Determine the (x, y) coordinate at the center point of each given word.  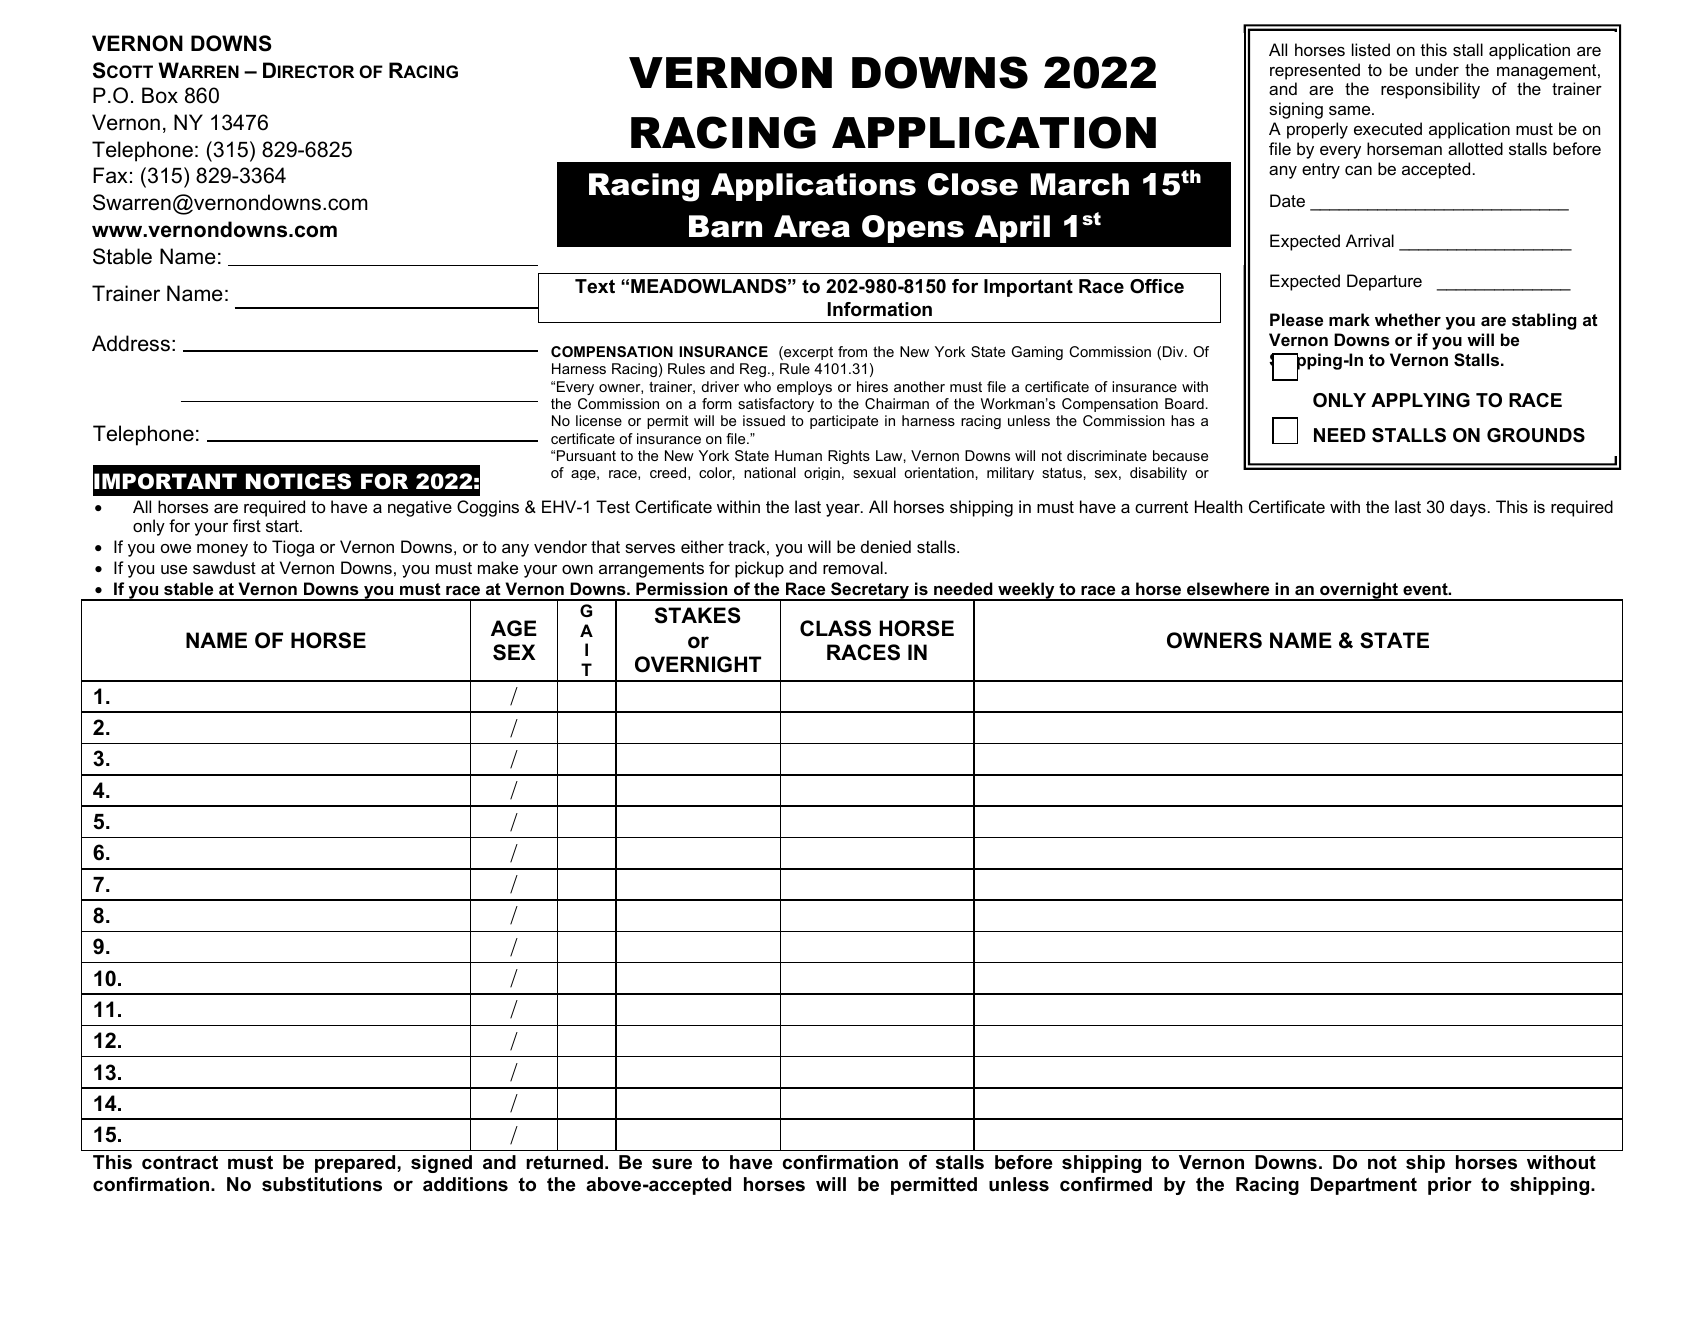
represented (1315, 71)
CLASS (835, 628)
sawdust (224, 567)
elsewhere (1228, 588)
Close (973, 184)
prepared (355, 1164)
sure (672, 1164)
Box (160, 95)
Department (1364, 1186)
